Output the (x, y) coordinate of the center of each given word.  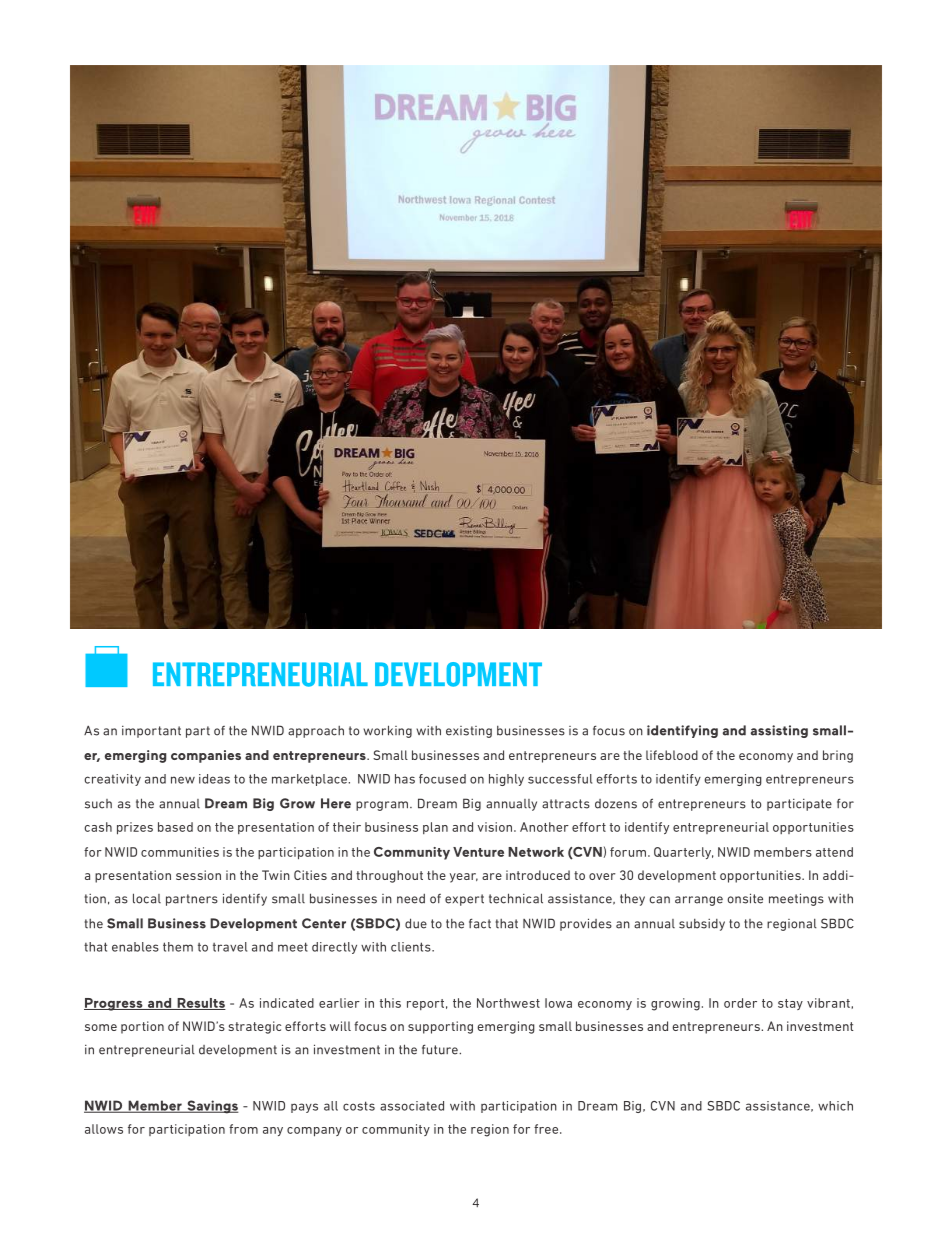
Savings (212, 1107)
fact (480, 923)
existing (469, 732)
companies (206, 756)
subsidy (702, 925)
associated (412, 1106)
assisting (779, 731)
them (178, 947)
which (835, 1106)
